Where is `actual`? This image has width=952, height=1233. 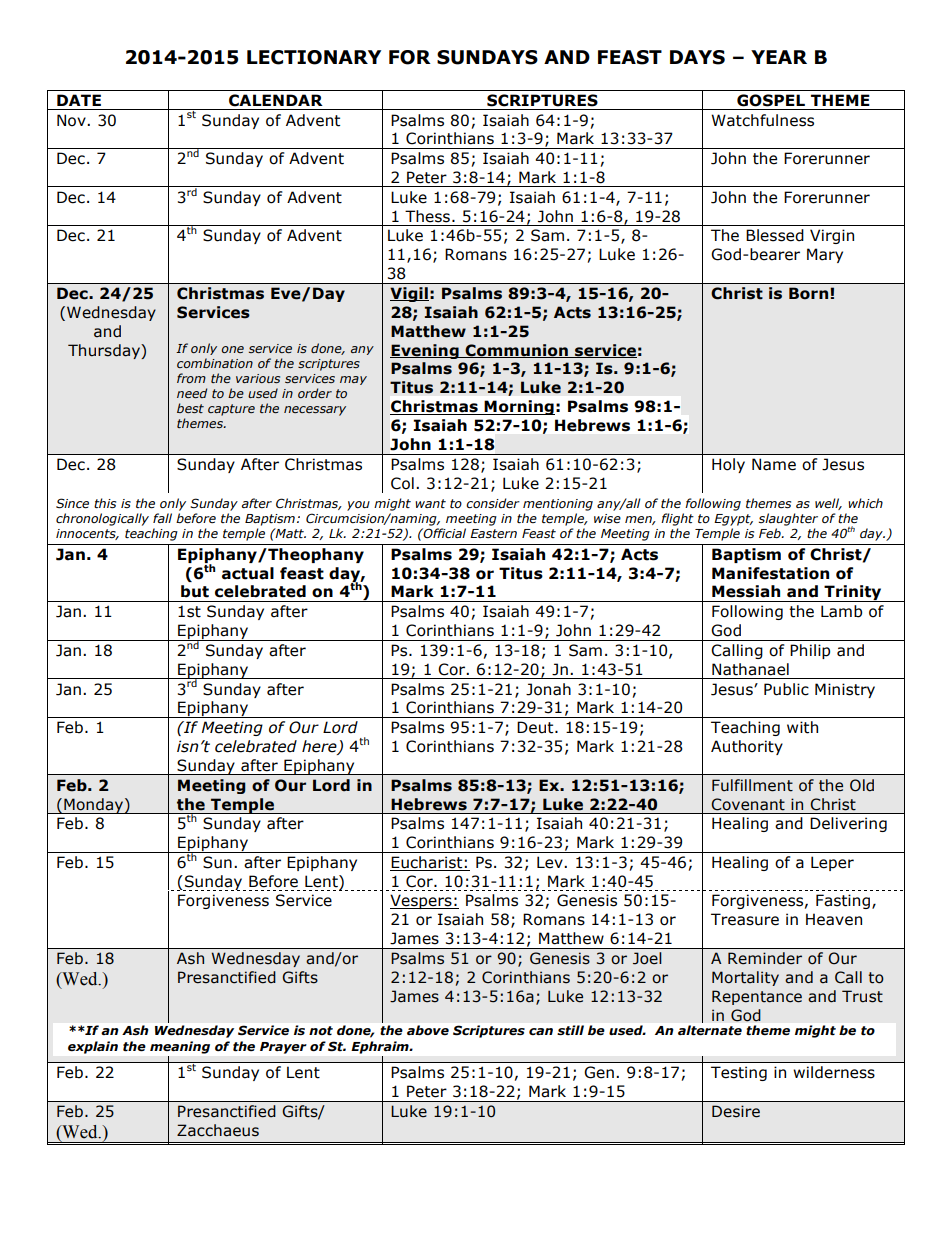
actual is located at coordinates (248, 573).
